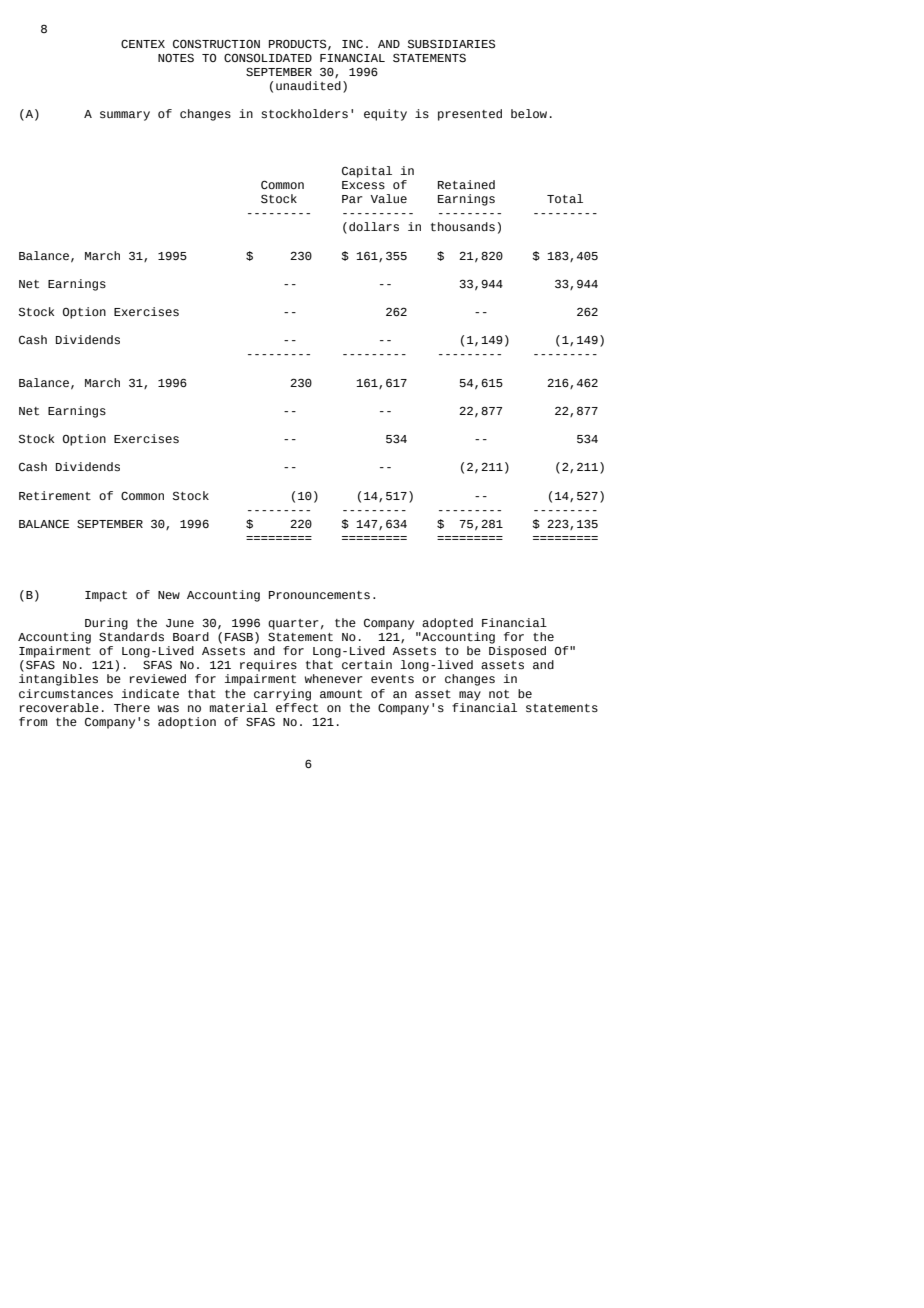  What do you see at coordinates (565, 198) in the screenshot?
I see `Total` at bounding box center [565, 198].
